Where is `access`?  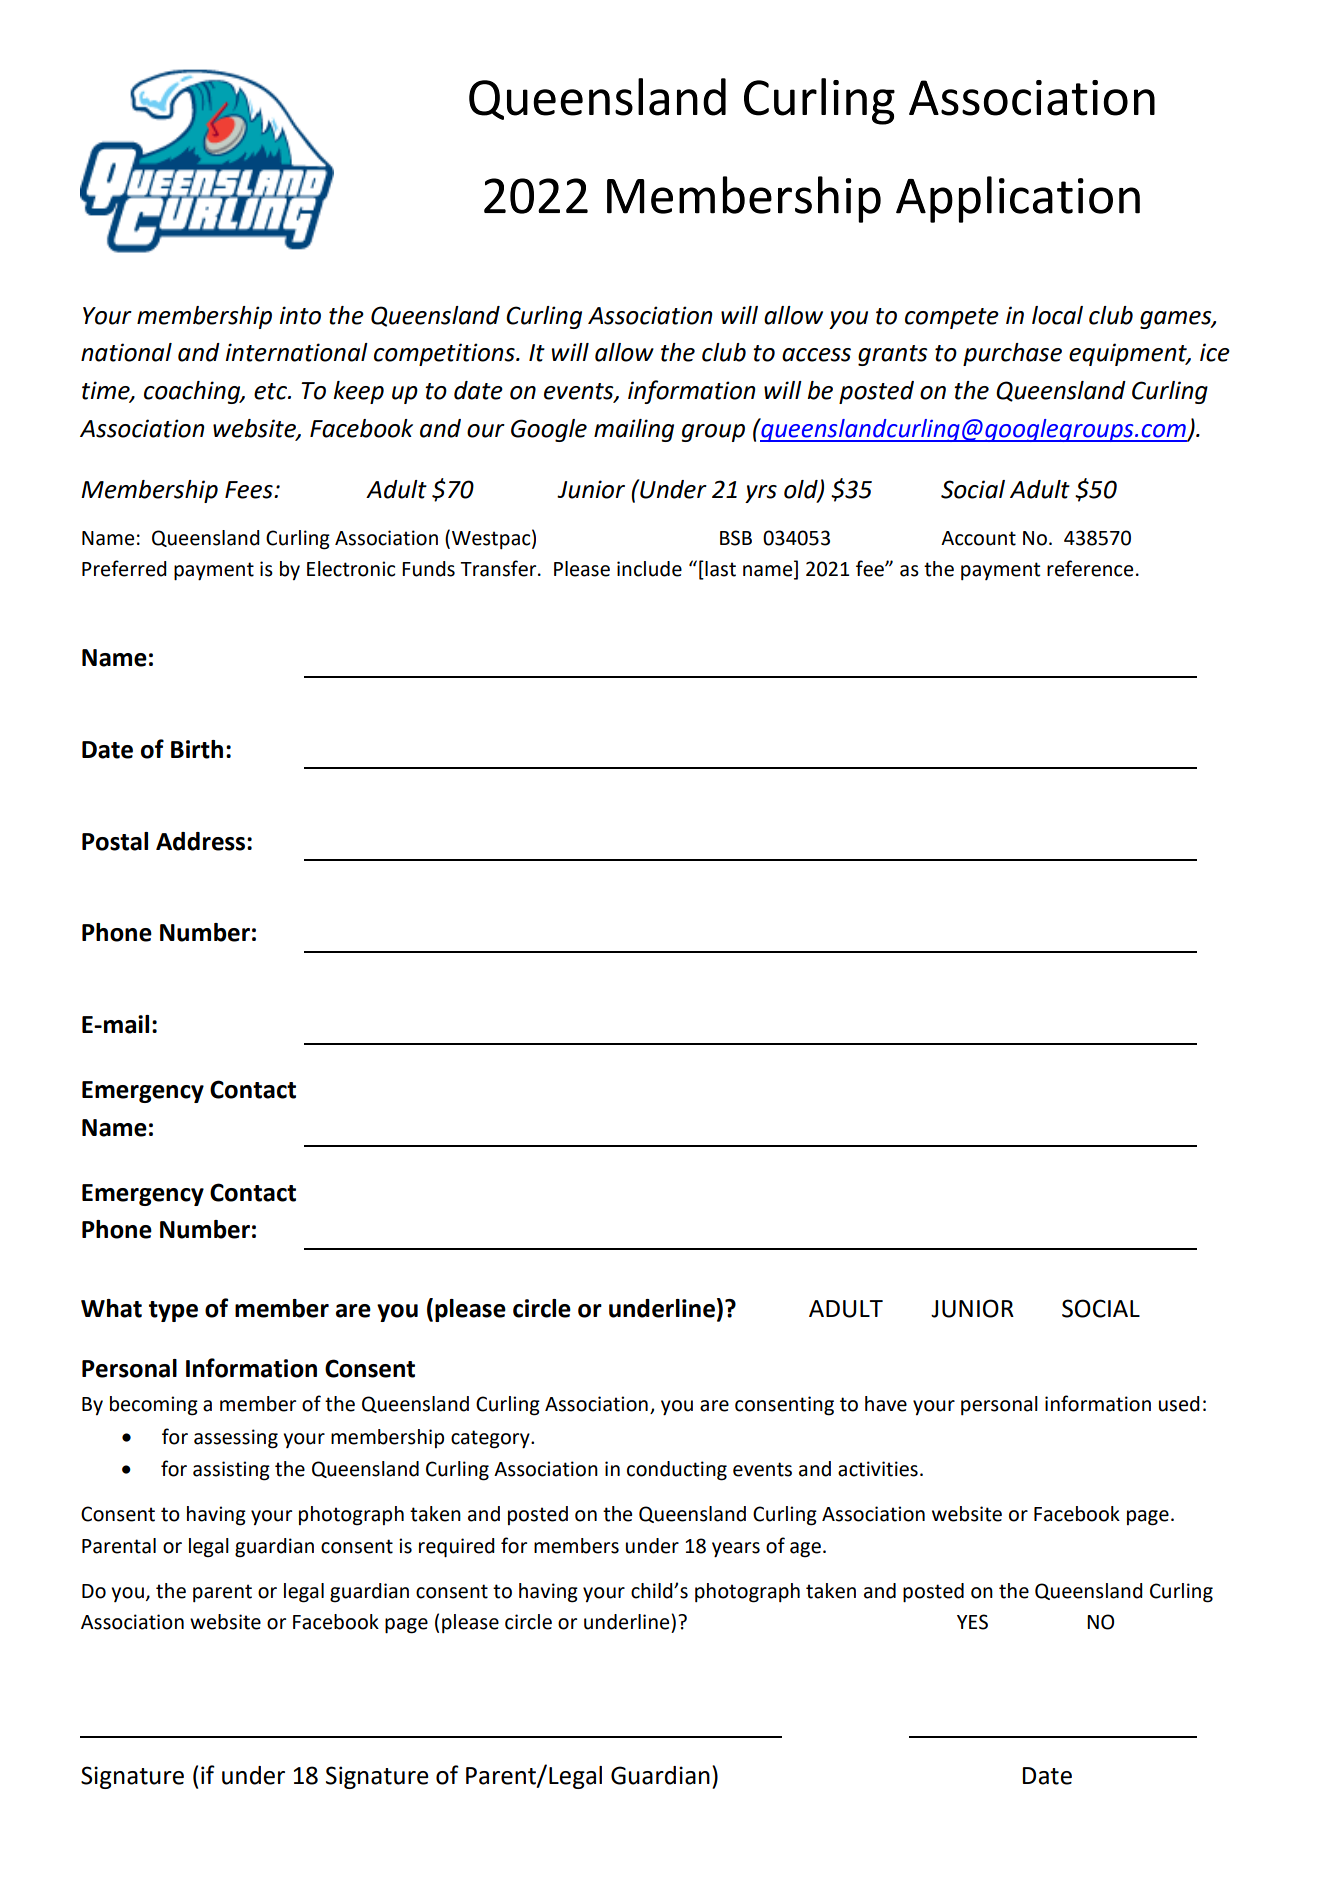
access is located at coordinates (816, 355).
